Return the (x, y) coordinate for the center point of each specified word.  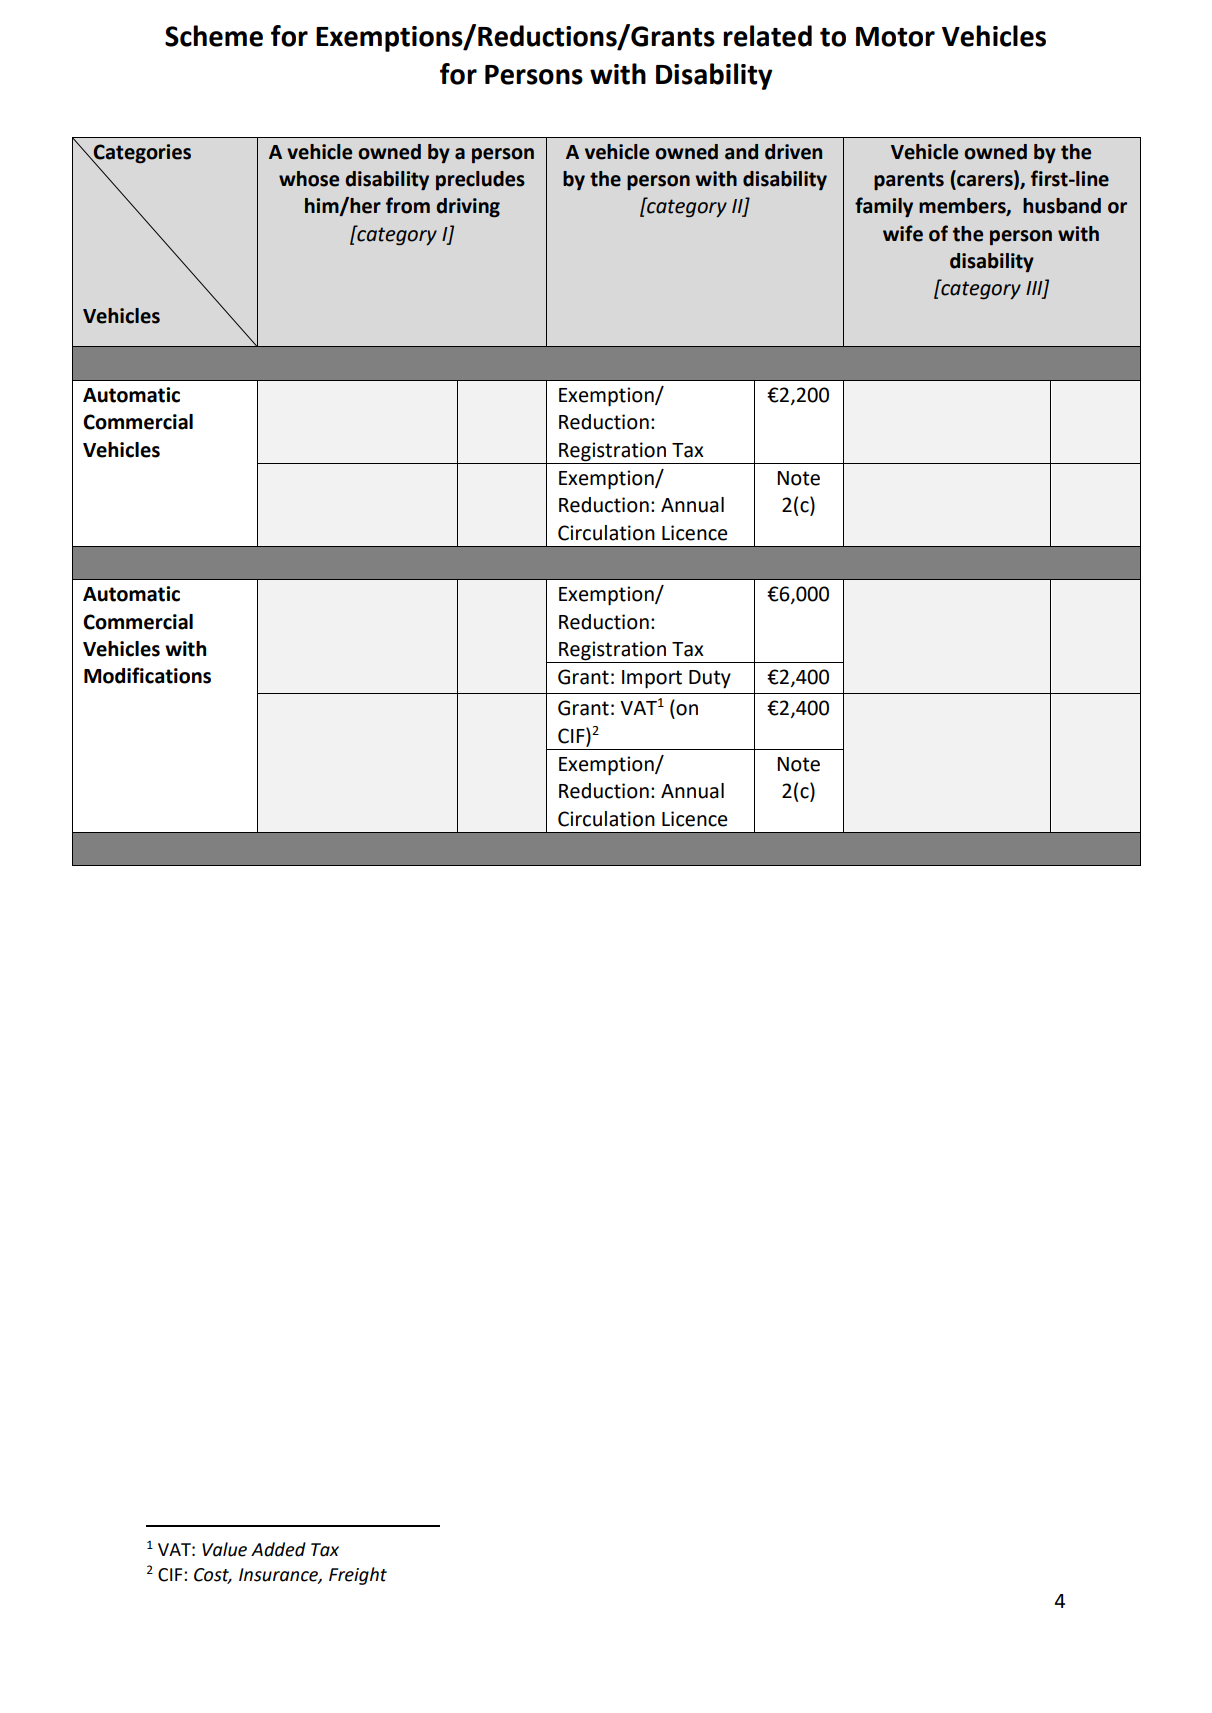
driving (468, 208)
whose (309, 179)
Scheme (214, 36)
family (884, 207)
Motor (895, 37)
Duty (710, 679)
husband (1062, 206)
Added (278, 1549)
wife (903, 233)
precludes (480, 181)
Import (652, 679)
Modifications (147, 675)
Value (224, 1549)
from (408, 205)
